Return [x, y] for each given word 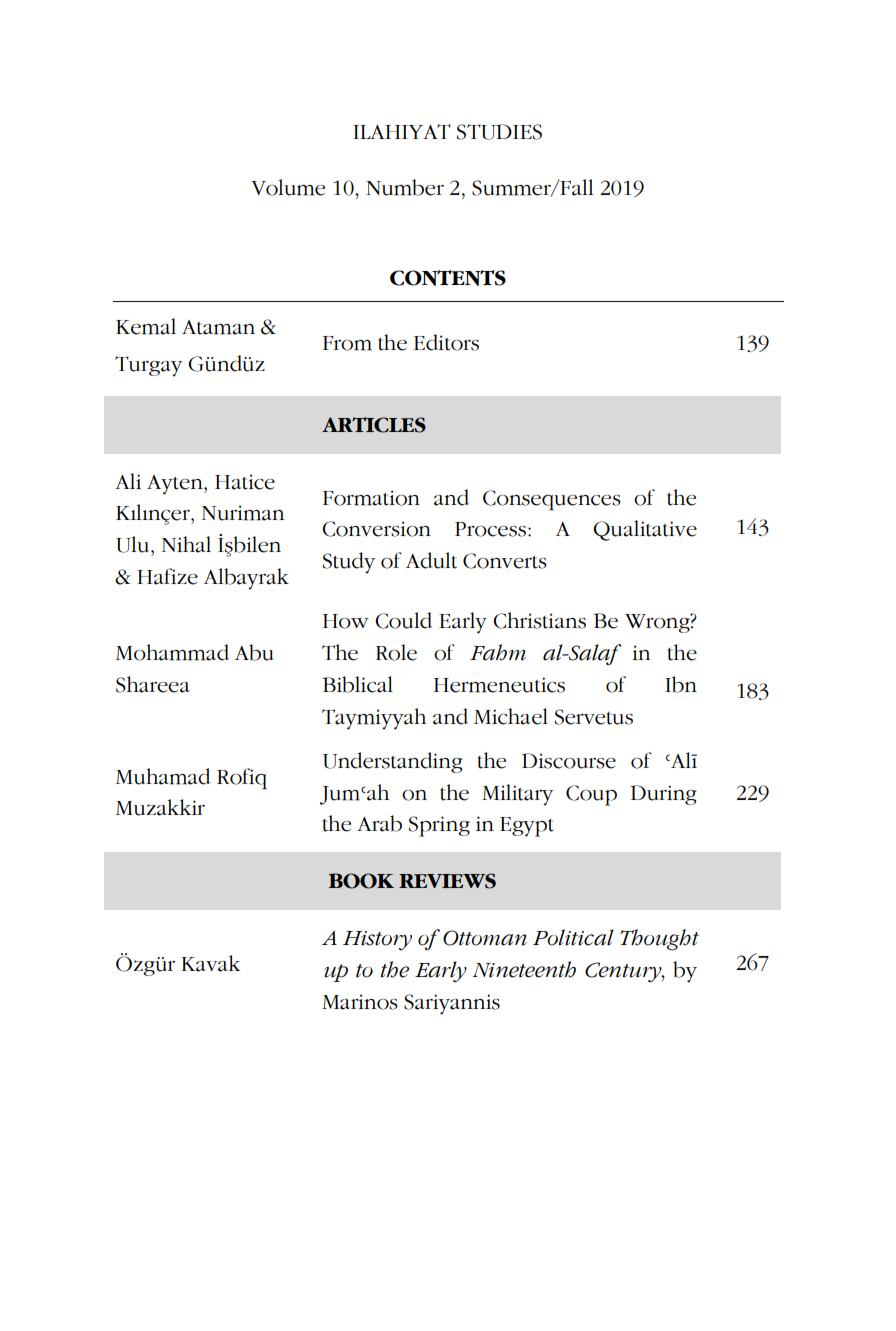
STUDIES [499, 132]
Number [405, 187]
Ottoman [485, 938]
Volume [288, 187]
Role [396, 652]
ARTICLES [374, 425]
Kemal [146, 326]
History [377, 941]
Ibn [681, 684]
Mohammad [172, 652]
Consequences [552, 500]
